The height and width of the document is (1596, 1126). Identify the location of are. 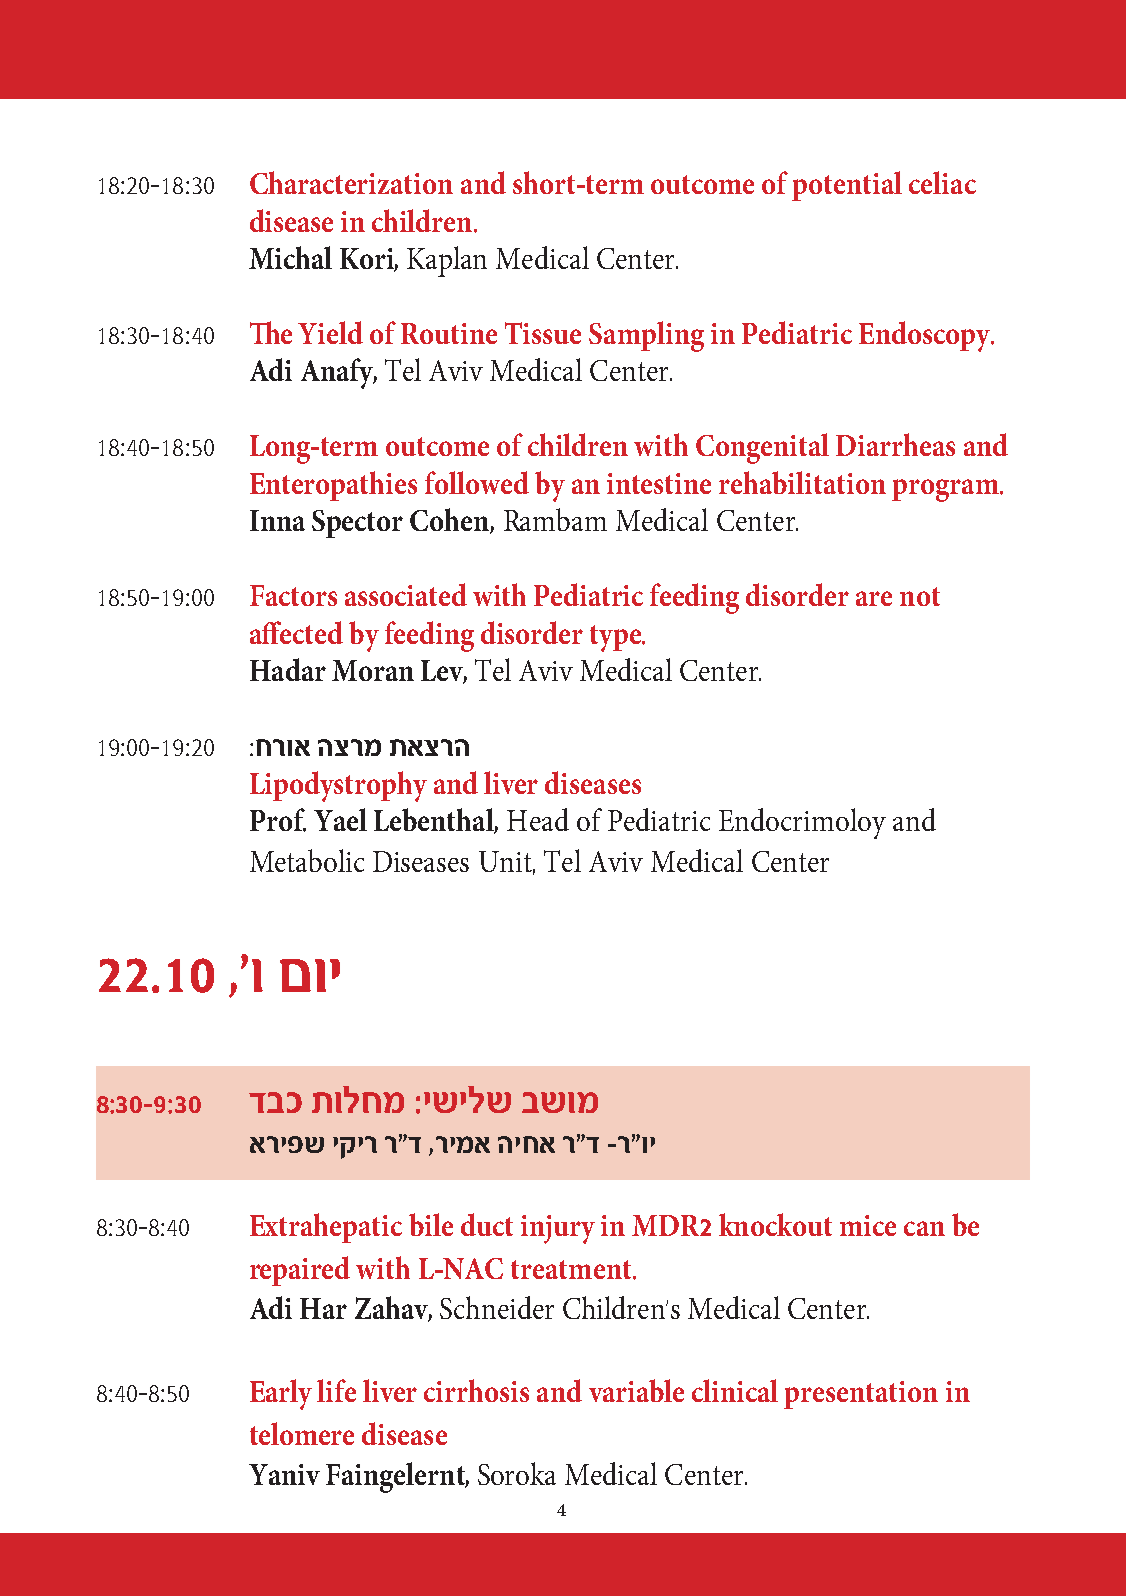
(874, 598).
